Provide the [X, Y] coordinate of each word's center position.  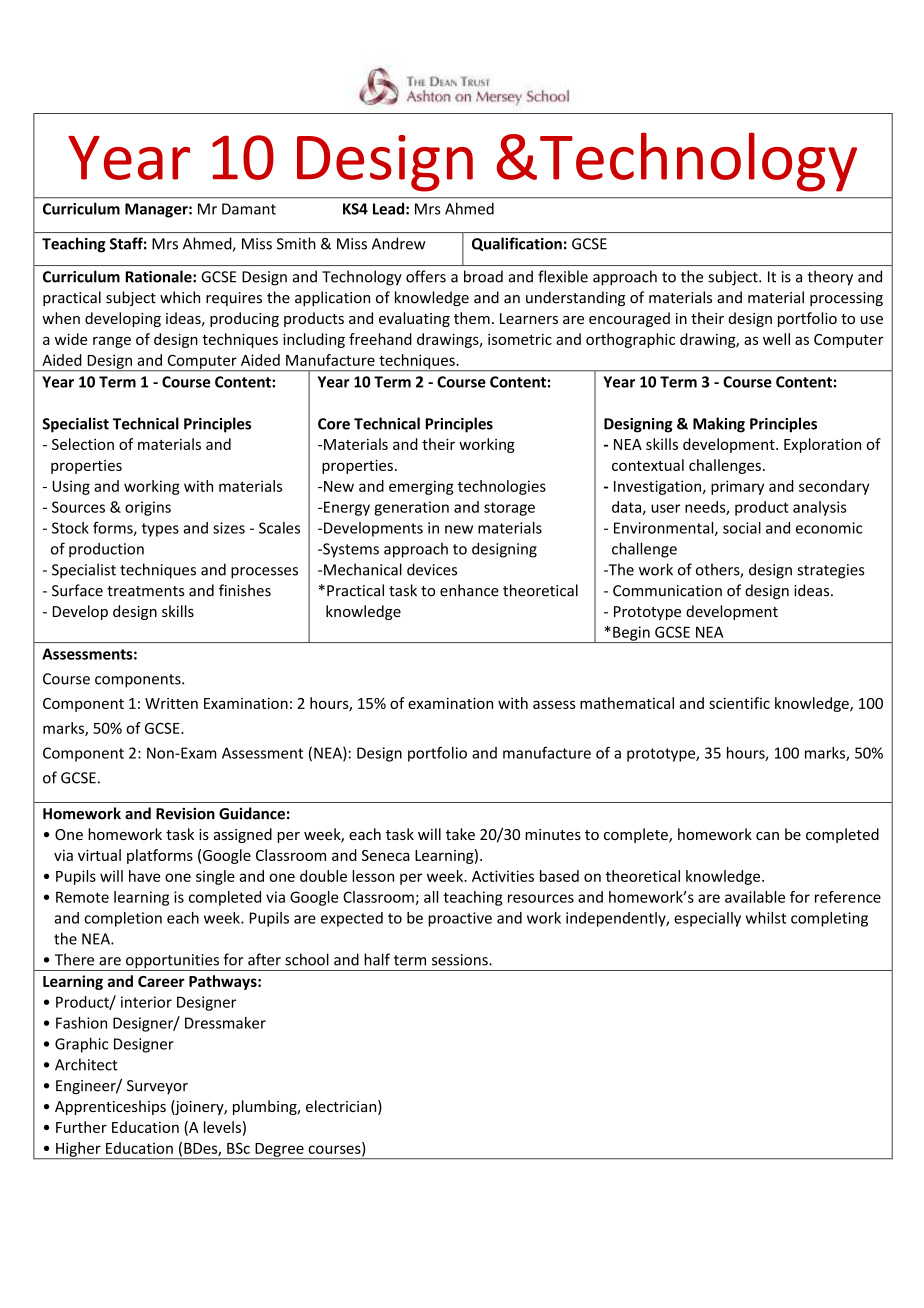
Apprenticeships [110, 1107]
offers [426, 276]
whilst [766, 918]
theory [830, 278]
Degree [279, 1151]
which [180, 297]
